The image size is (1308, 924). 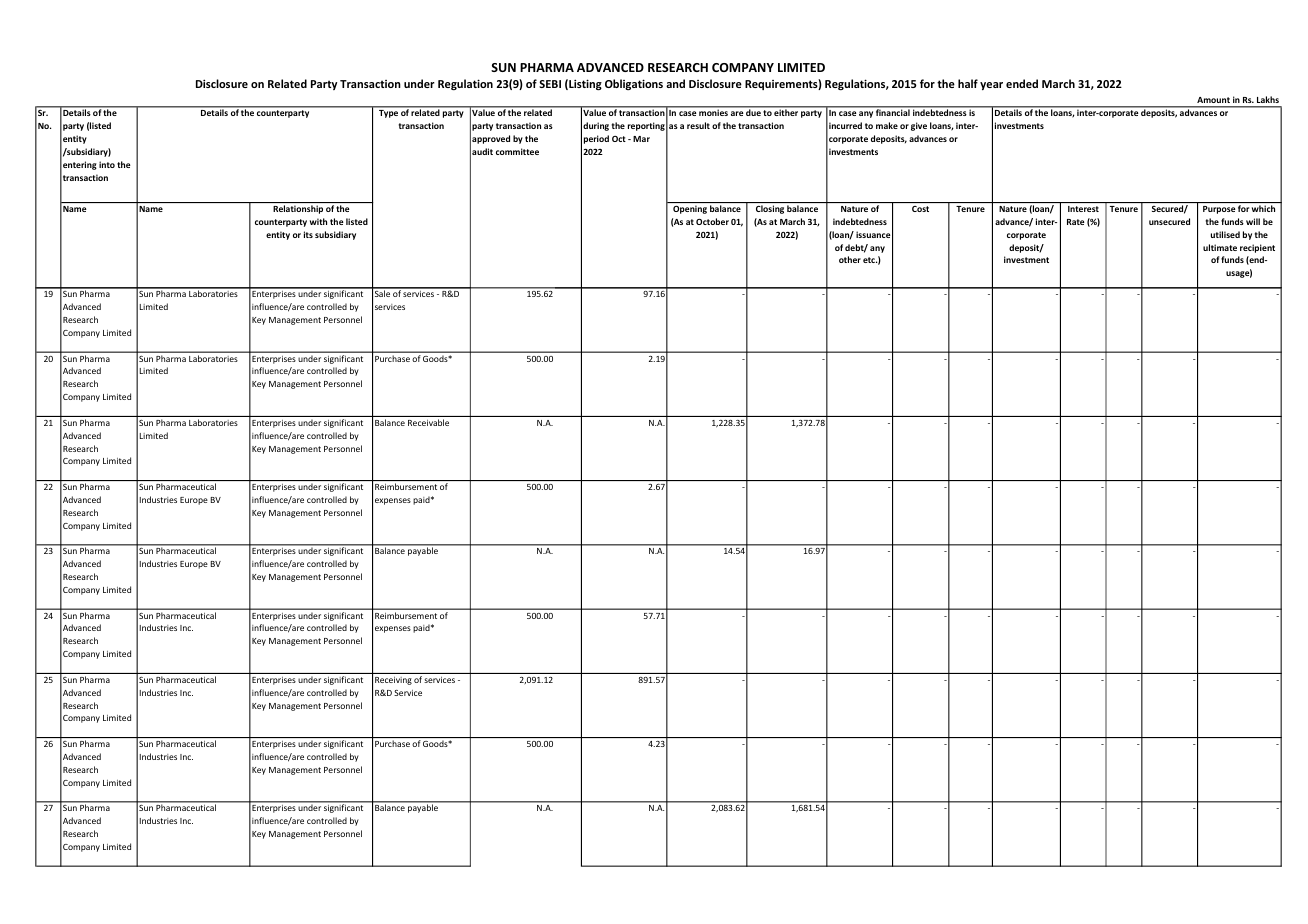 What do you see at coordinates (1220, 247) in the screenshot?
I see `ultimate` at bounding box center [1220, 247].
